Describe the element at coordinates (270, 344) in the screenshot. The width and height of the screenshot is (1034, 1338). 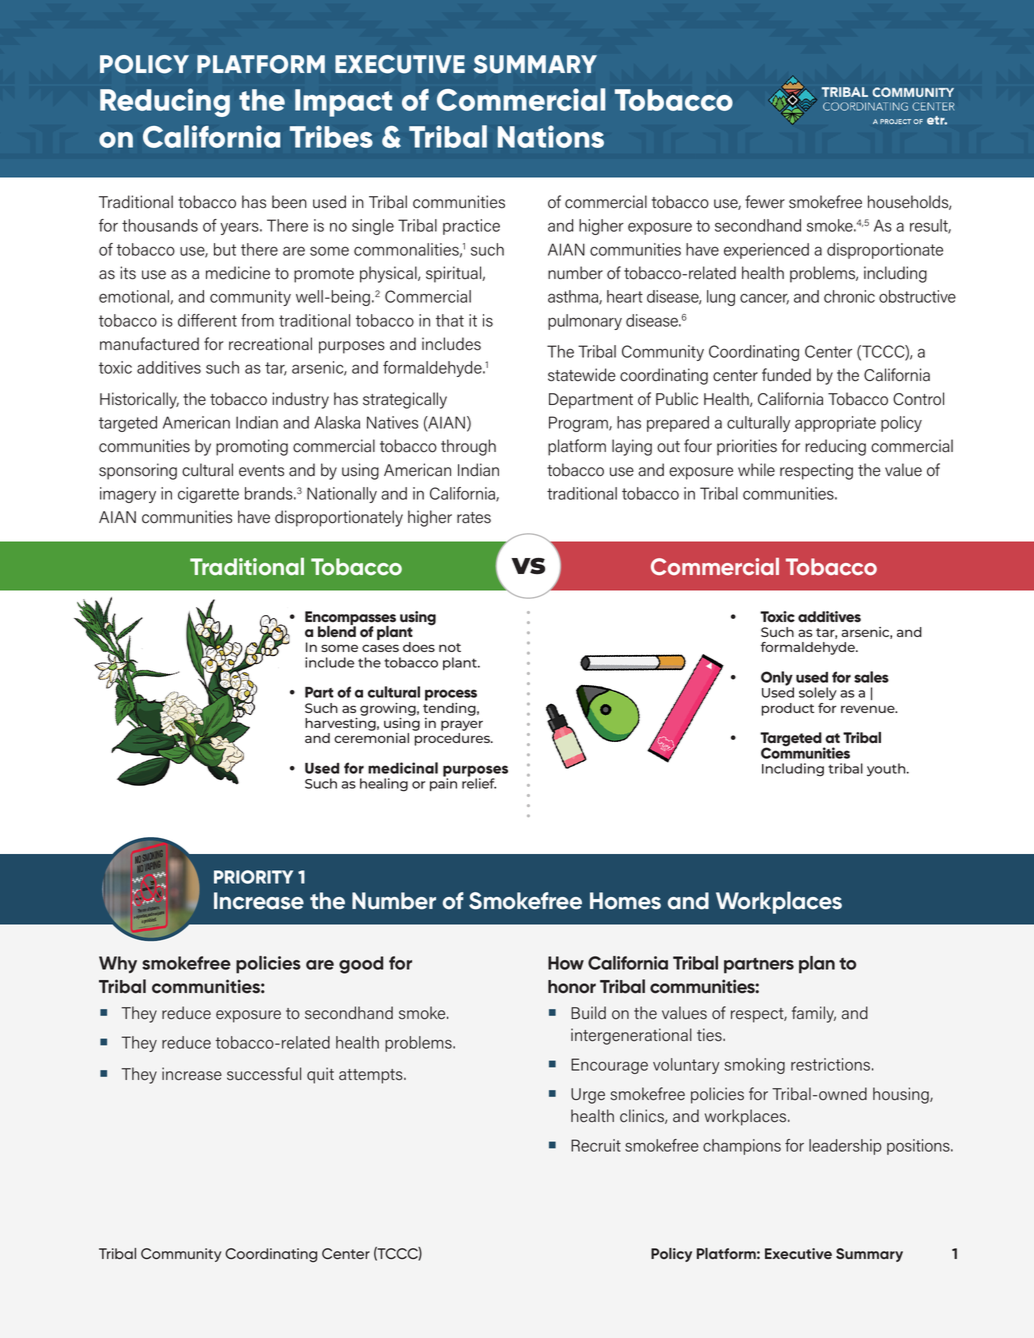
I see `recreational` at that location.
